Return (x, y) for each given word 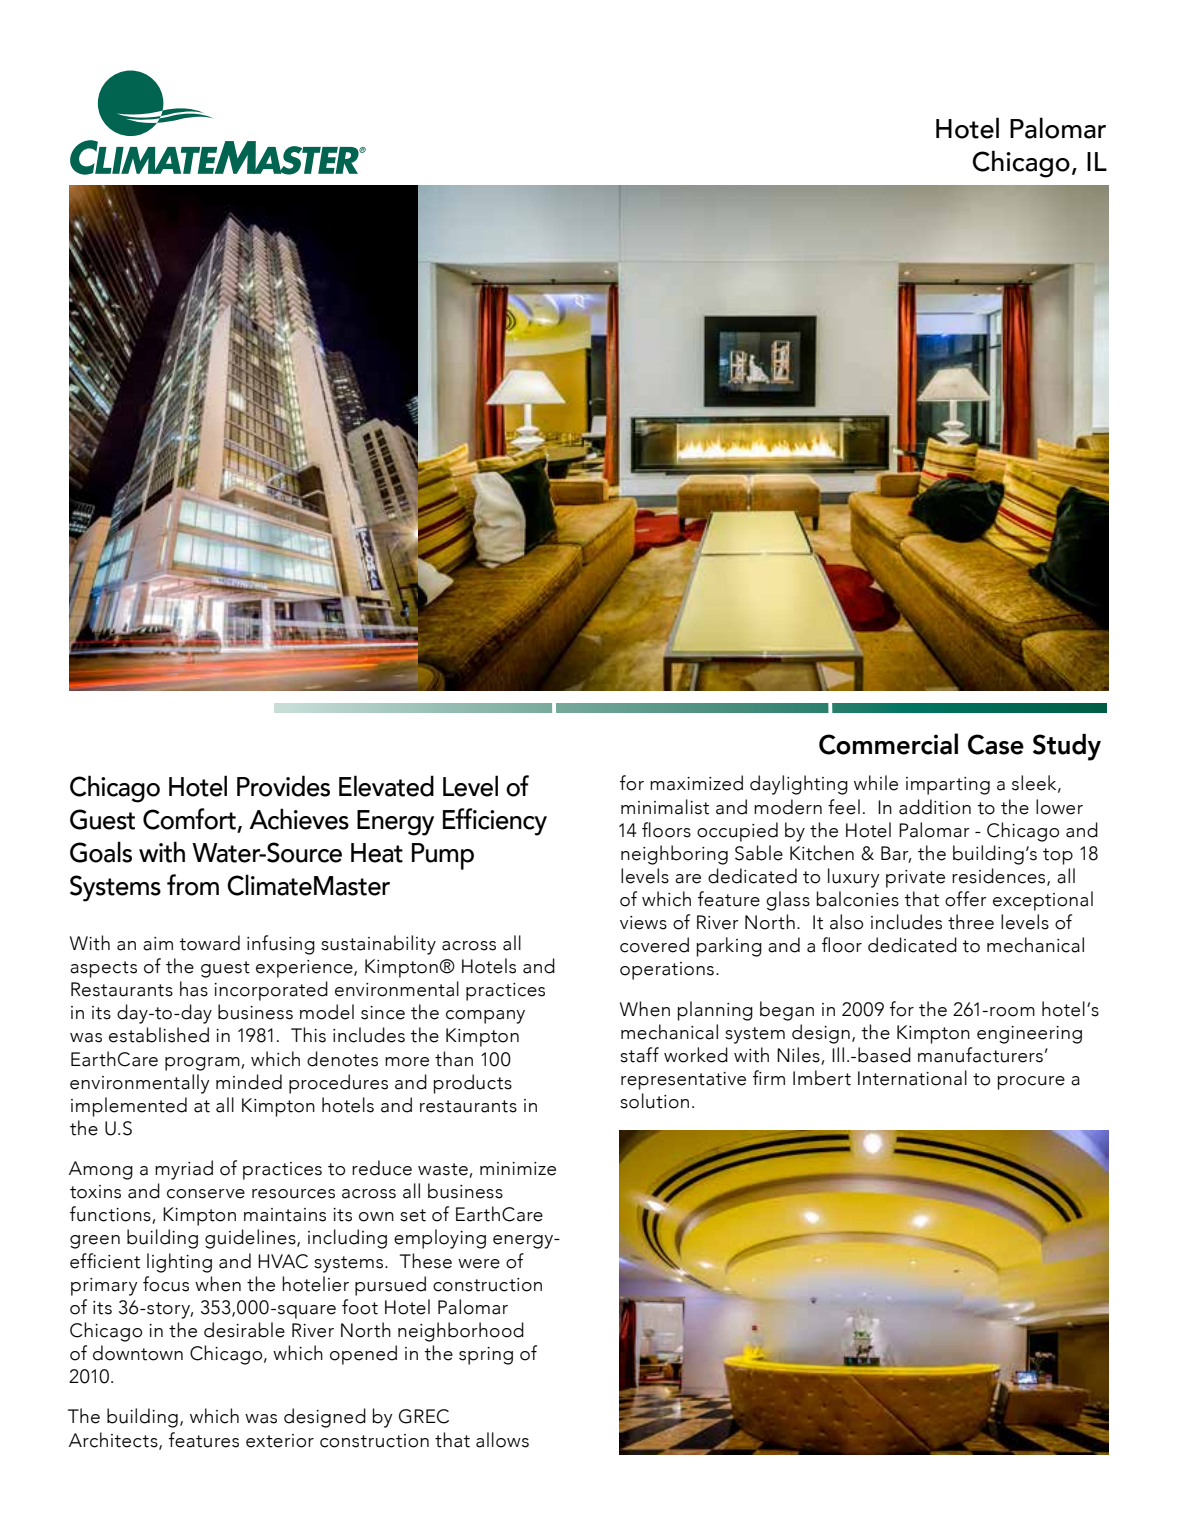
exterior (280, 1441)
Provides (283, 786)
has (194, 989)
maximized (696, 783)
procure (1031, 1083)
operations (667, 971)
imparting (948, 786)
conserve (206, 1194)
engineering (1029, 1035)
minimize (518, 1169)
